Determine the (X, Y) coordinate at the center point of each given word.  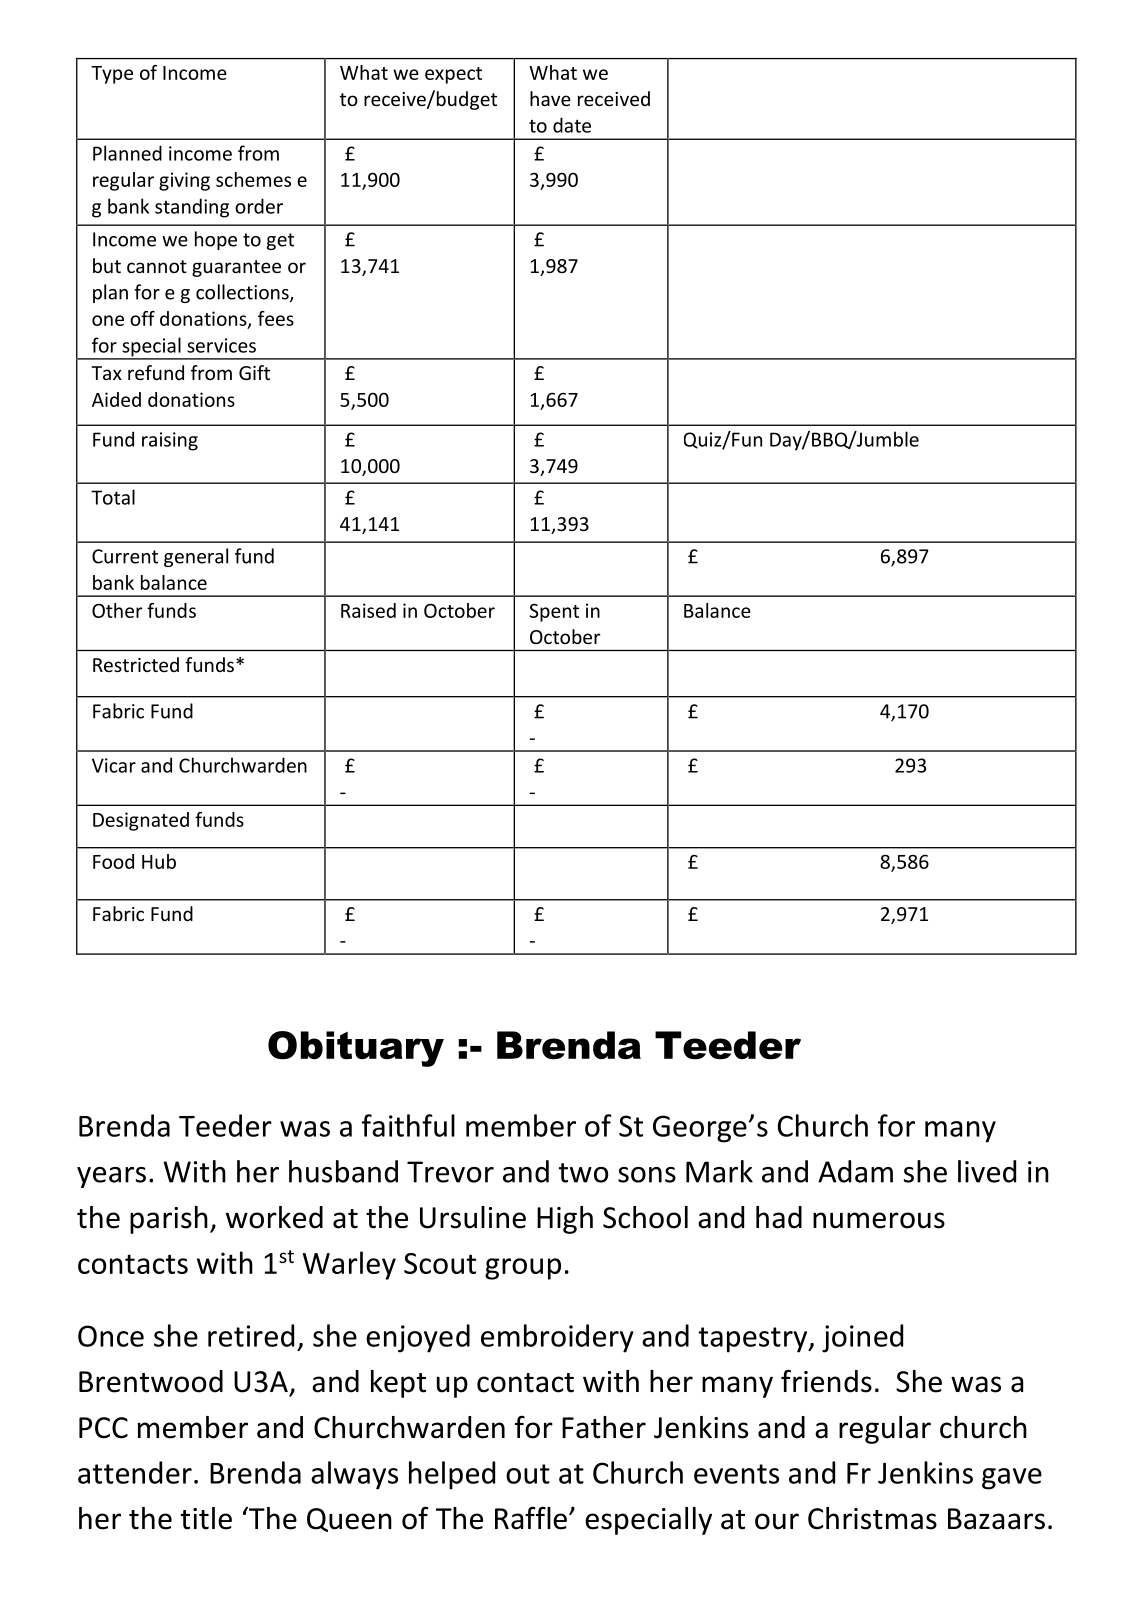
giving (184, 181)
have (550, 98)
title (206, 1518)
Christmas (872, 1518)
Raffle (531, 1518)
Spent (554, 613)
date (572, 125)
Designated (141, 821)
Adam (855, 1171)
